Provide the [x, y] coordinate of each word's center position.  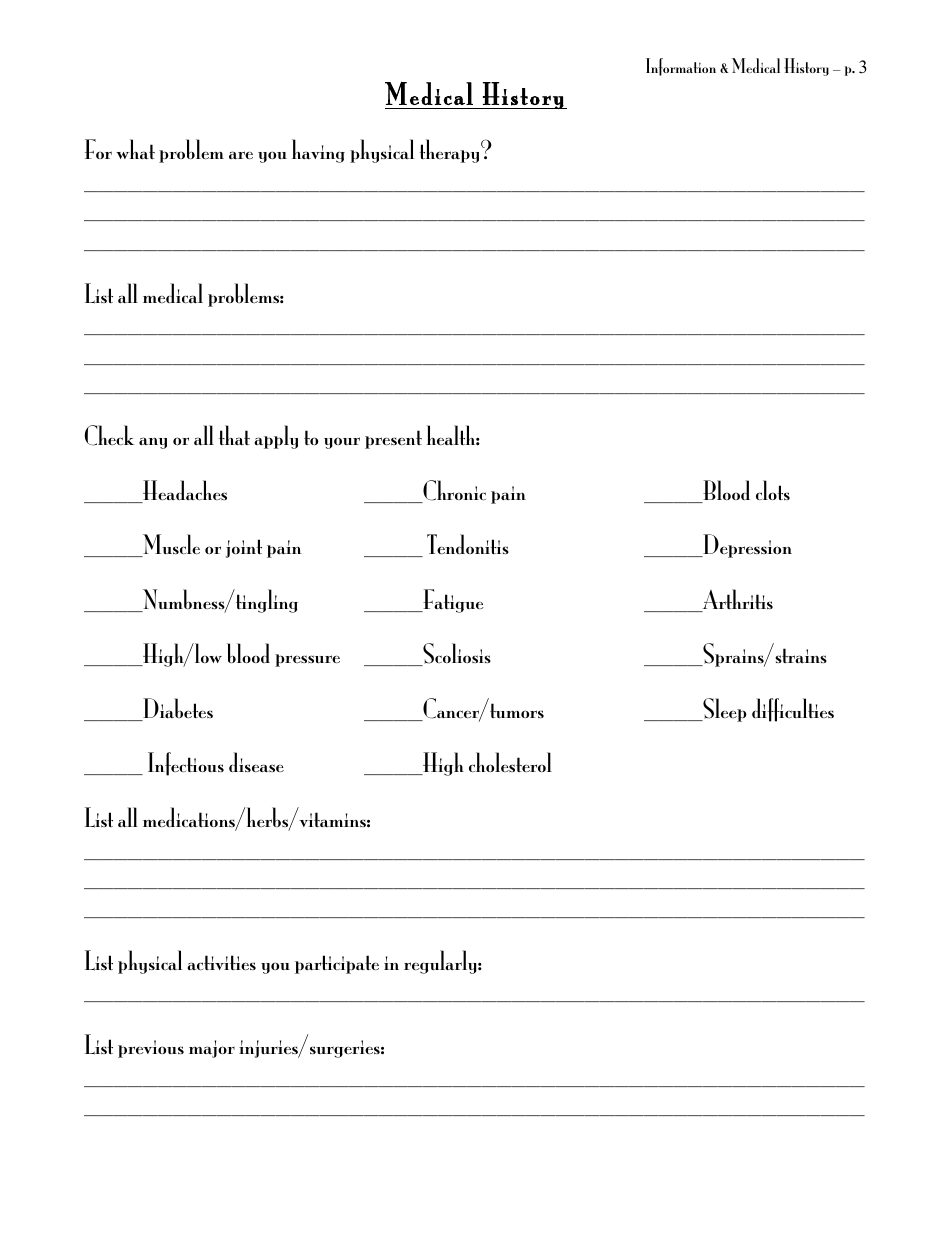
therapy [450, 151]
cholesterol [510, 762]
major [212, 1049]
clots [773, 490]
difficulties [793, 710]
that [234, 435]
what [135, 149]
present [393, 439]
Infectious [186, 764]
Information [681, 67]
